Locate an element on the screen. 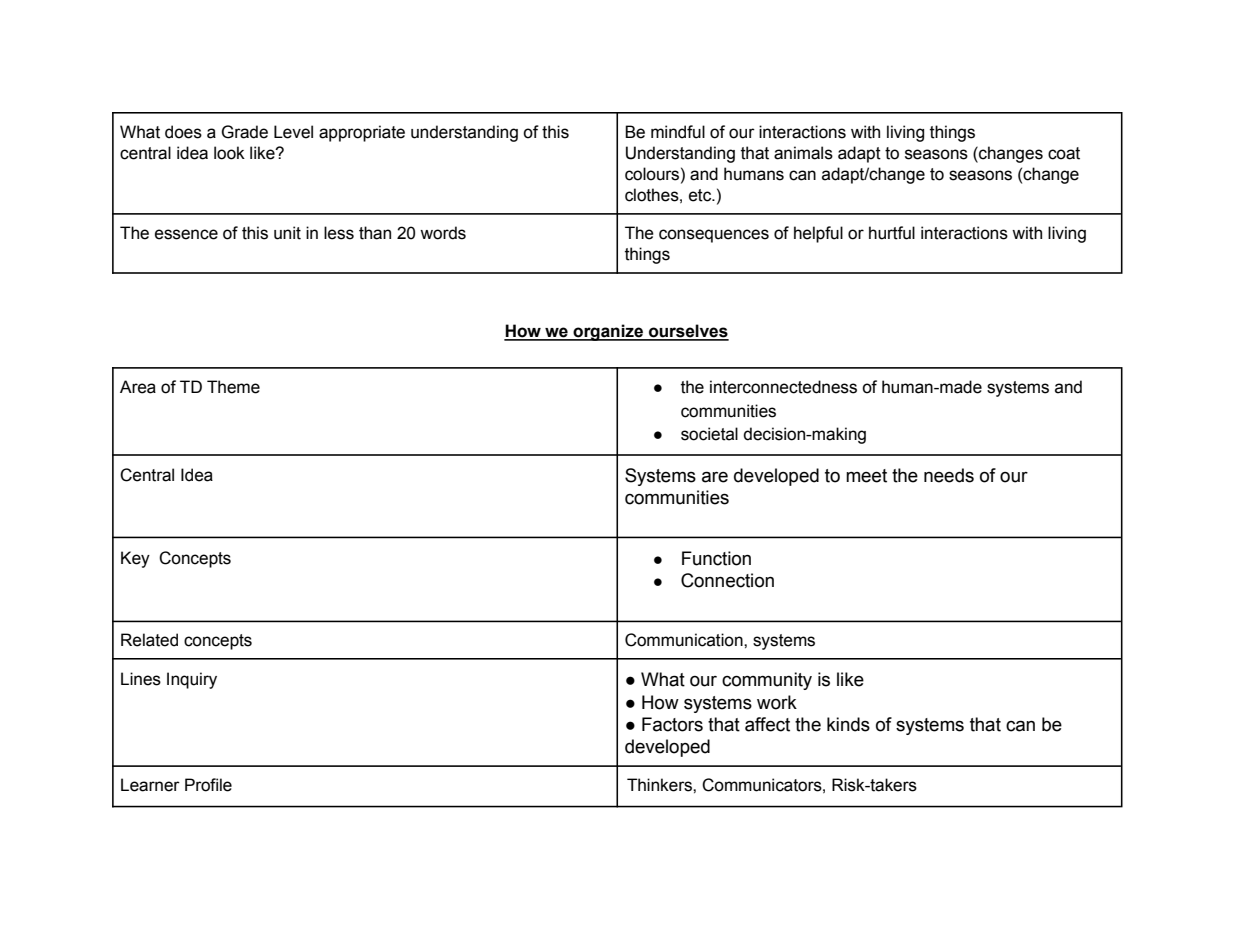 The height and width of the screenshot is (952, 1233). mindful is located at coordinates (678, 132).
